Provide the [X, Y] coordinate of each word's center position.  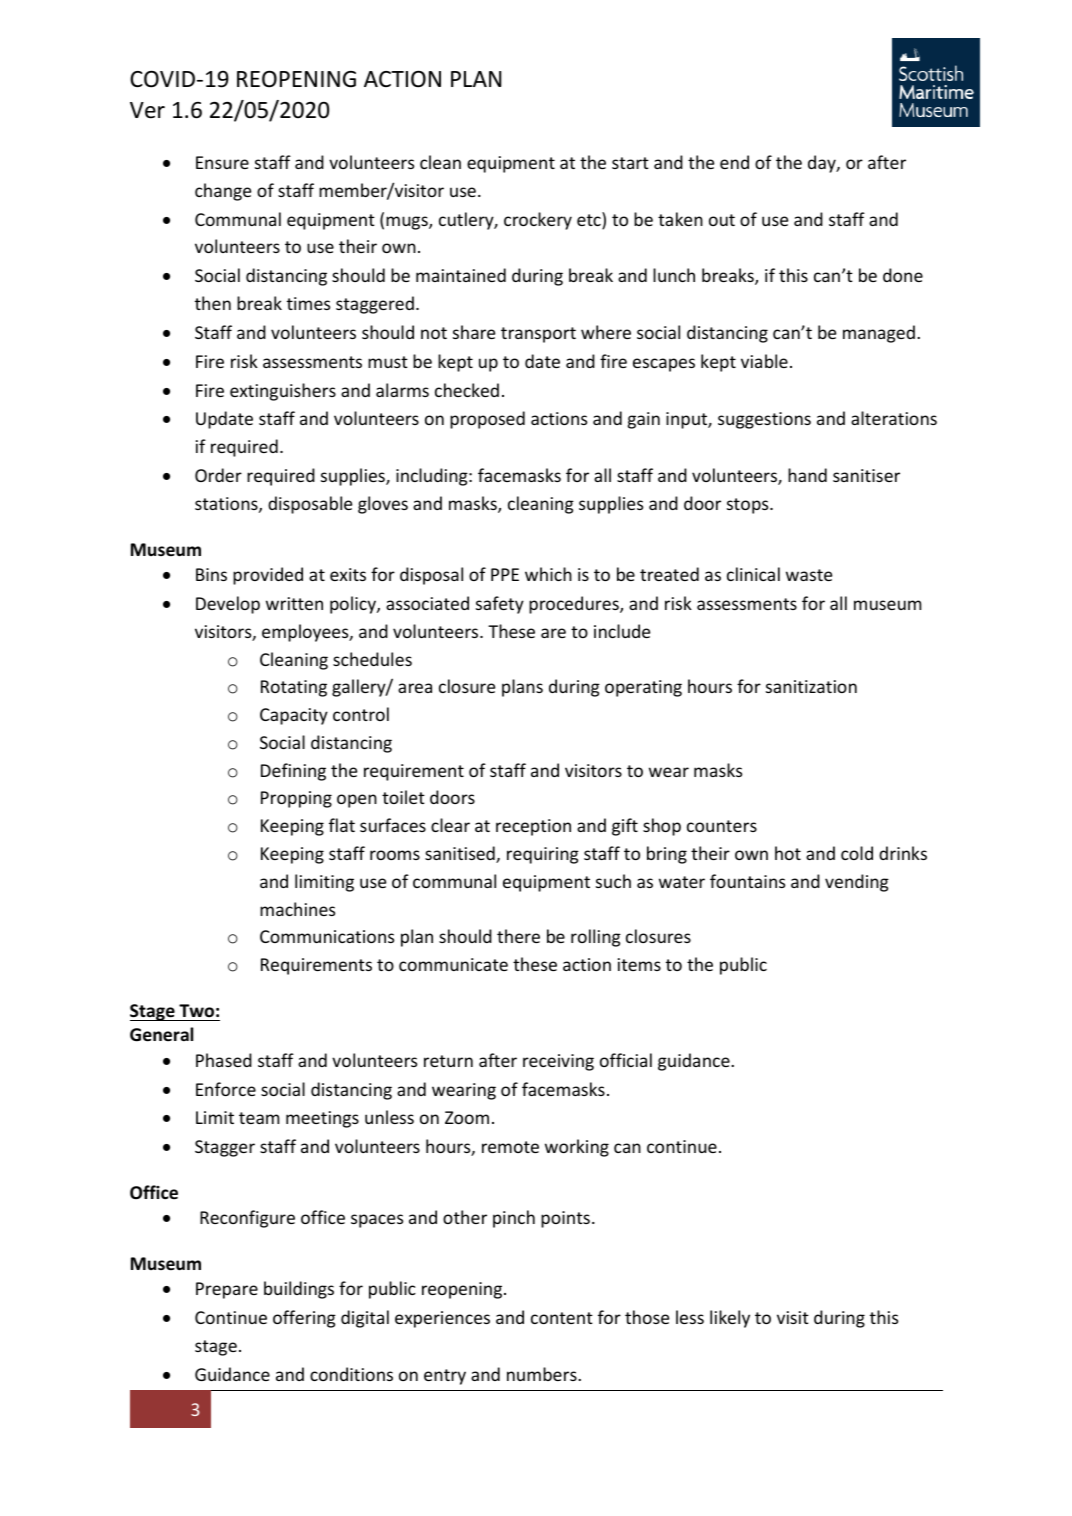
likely [730, 1319]
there [518, 936]
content [562, 1318]
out [722, 220]
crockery [538, 221]
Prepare [227, 1290]
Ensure [222, 162]
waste [809, 575]
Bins [211, 574]
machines [297, 909]
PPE [505, 574]
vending [857, 883]
